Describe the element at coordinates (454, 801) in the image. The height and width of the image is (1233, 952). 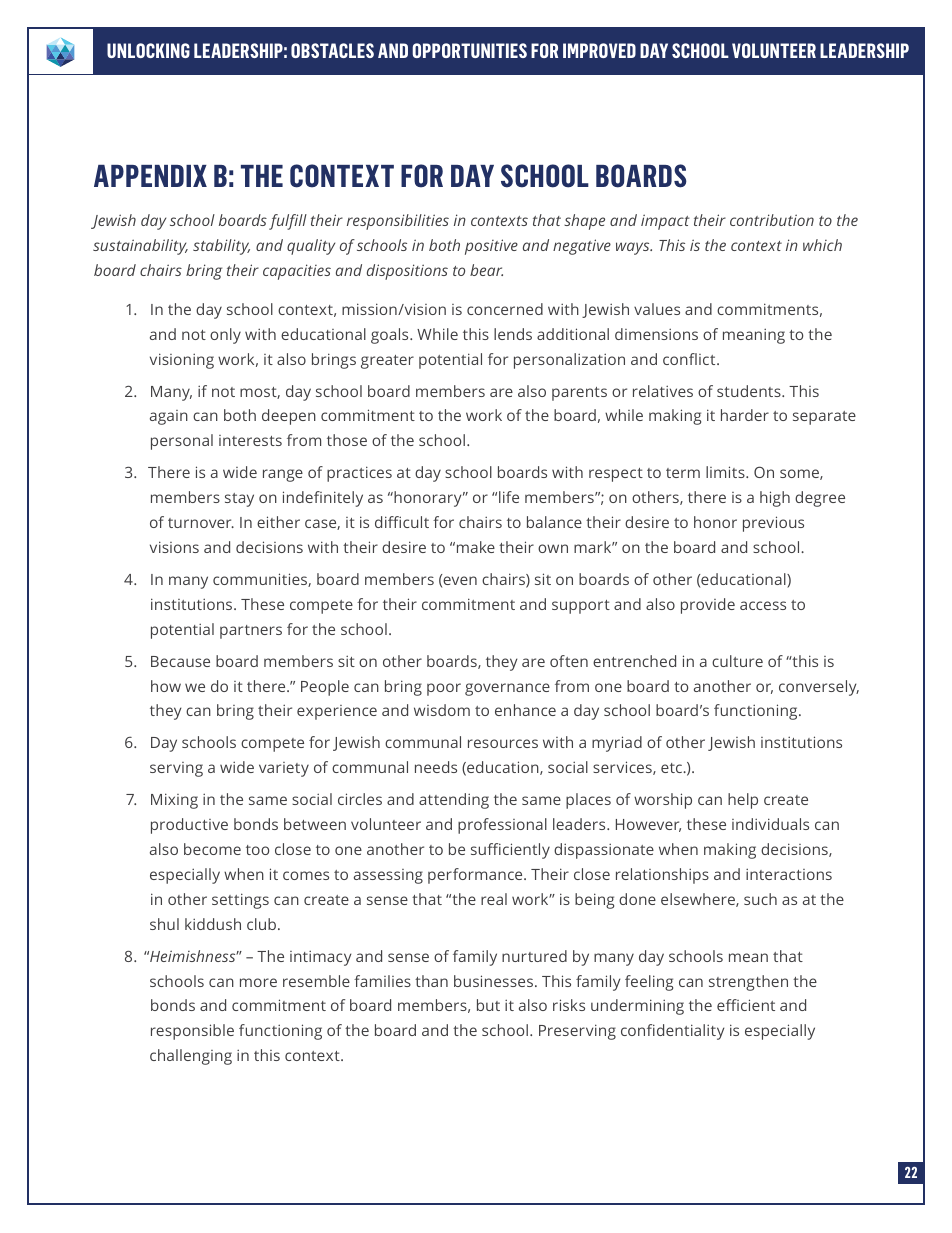
I see `attending` at that location.
